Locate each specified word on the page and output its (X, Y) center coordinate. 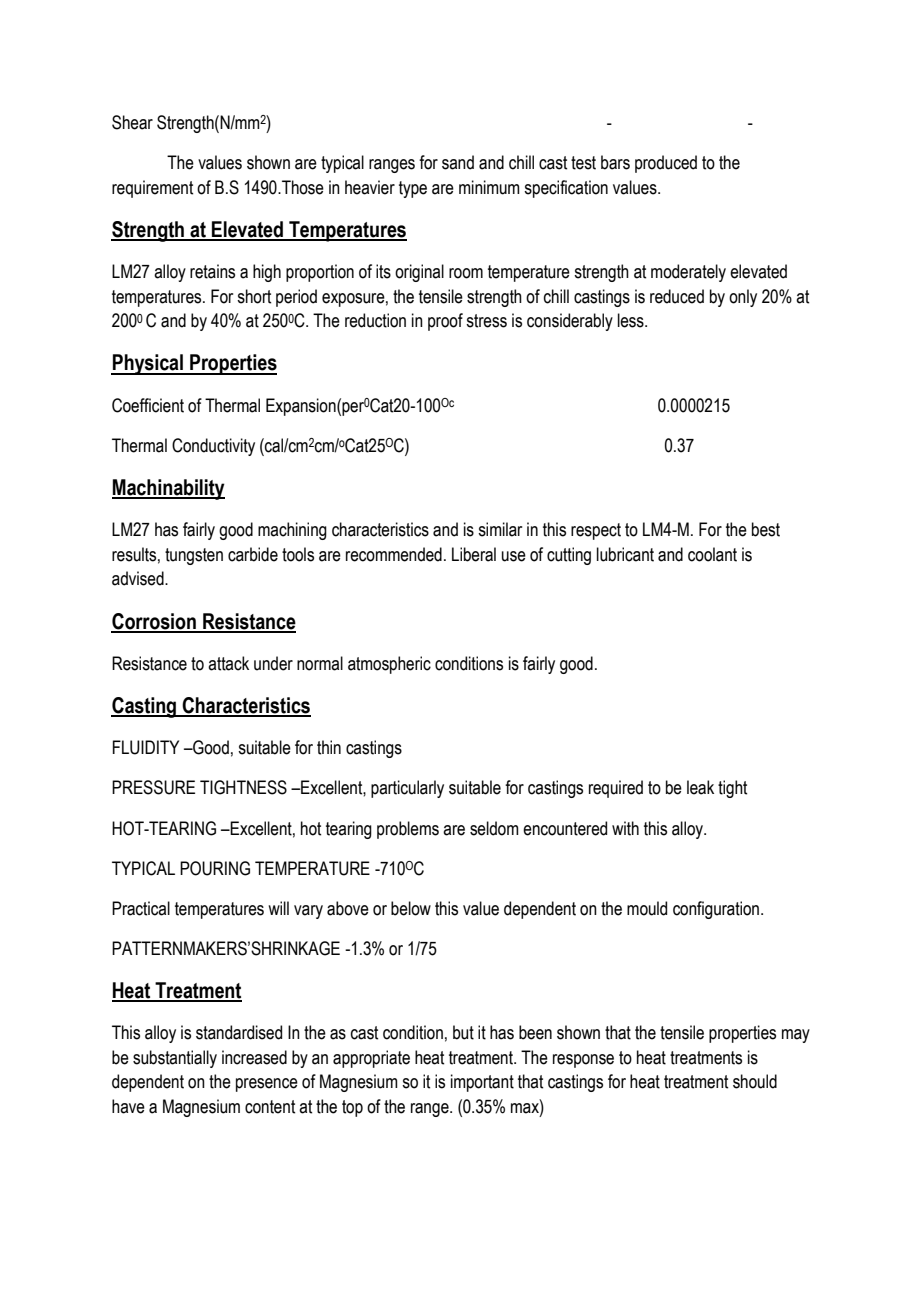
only (743, 298)
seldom (494, 828)
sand (458, 162)
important (482, 1083)
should (755, 1081)
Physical (148, 364)
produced (666, 164)
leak (700, 787)
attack (228, 663)
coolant (712, 554)
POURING (215, 868)
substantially (175, 1059)
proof (445, 322)
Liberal (474, 554)
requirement (152, 189)
